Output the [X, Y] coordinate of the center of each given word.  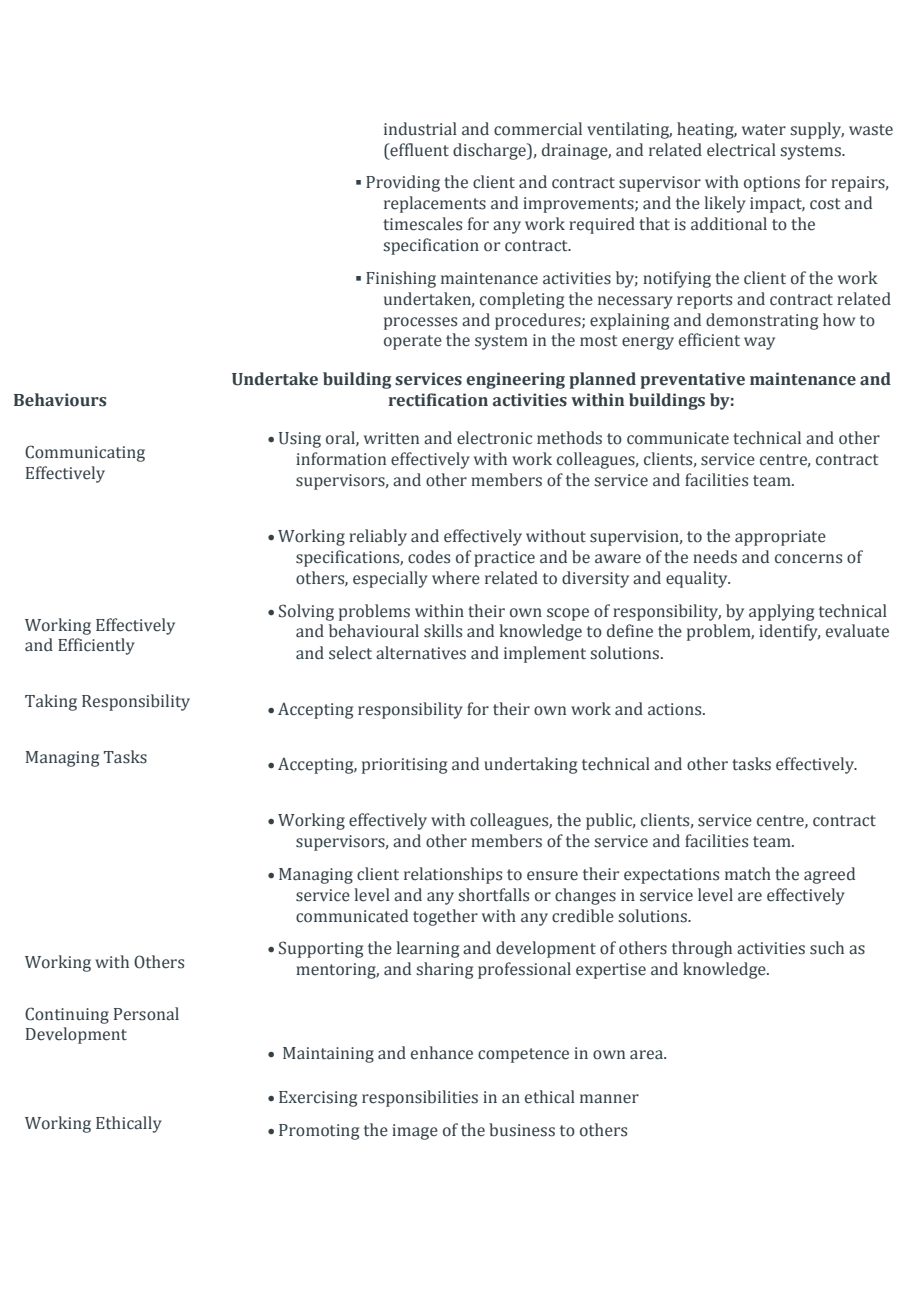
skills [443, 631]
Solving [306, 612]
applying [781, 612]
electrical [741, 150]
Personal [146, 1014]
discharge [490, 151]
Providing [403, 183]
